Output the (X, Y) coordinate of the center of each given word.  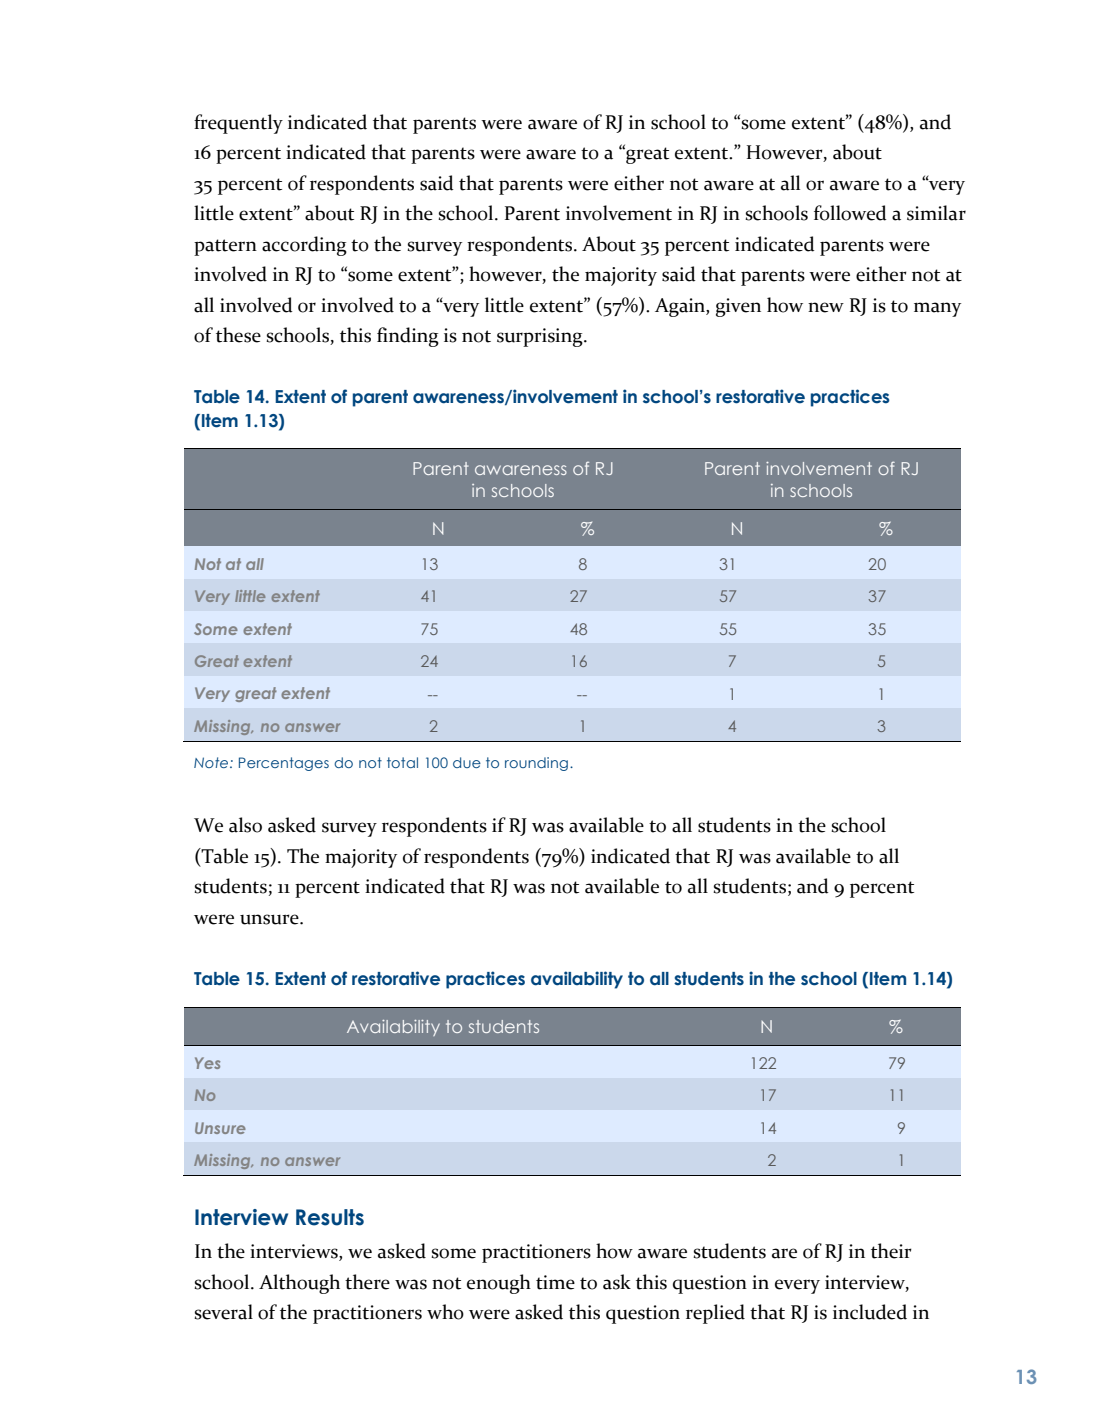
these (238, 335)
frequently (238, 124)
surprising (541, 337)
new (826, 307)
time (555, 1282)
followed (850, 213)
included (870, 1312)
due (467, 762)
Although (299, 1284)
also (245, 825)
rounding (536, 764)
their (891, 1251)
